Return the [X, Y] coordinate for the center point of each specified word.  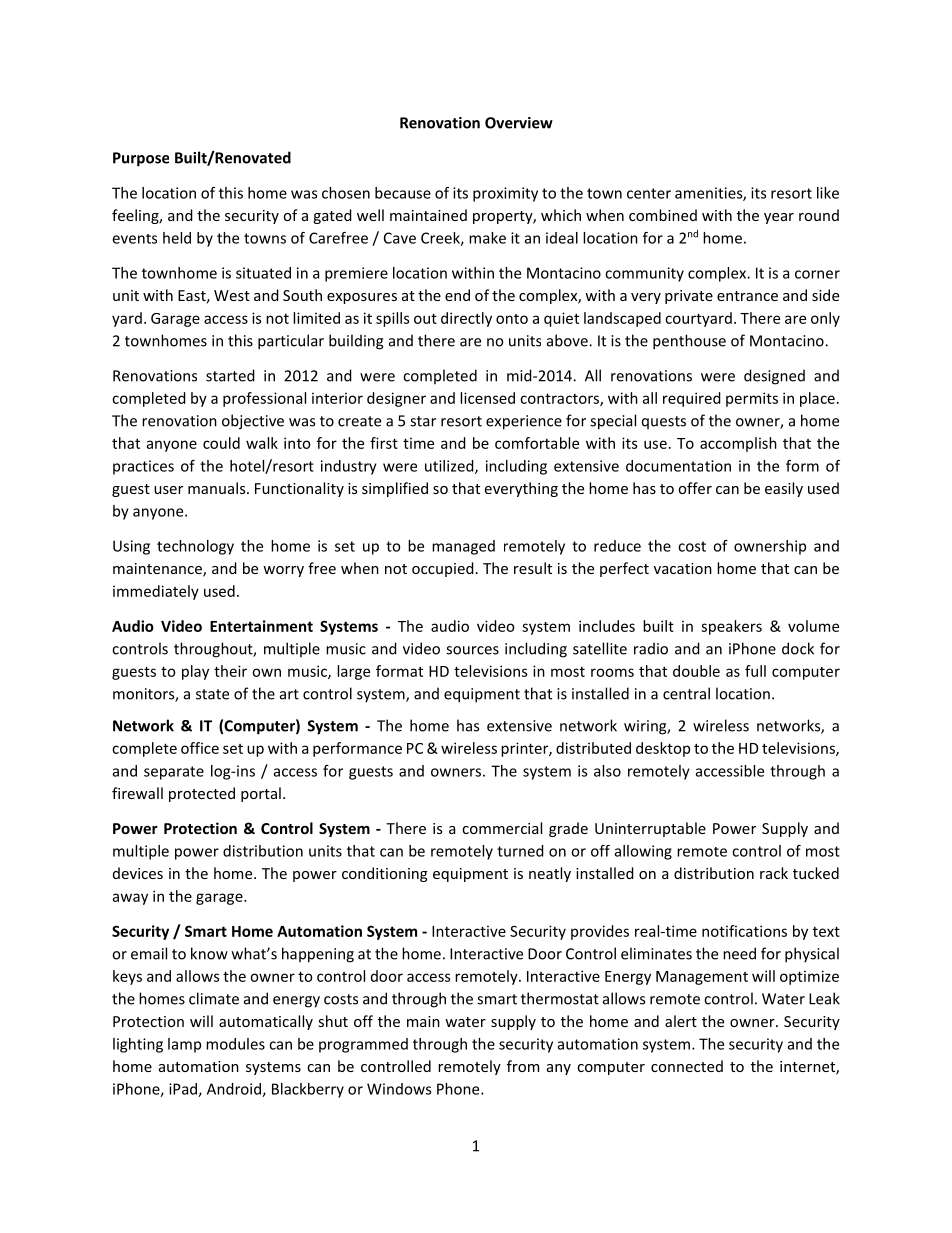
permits [752, 399]
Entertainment [261, 626]
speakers [731, 627]
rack [774, 873]
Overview [519, 123]
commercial [502, 828]
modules [235, 1044]
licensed [487, 398]
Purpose [141, 159]
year [779, 218]
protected [202, 794]
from [523, 1066]
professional [264, 399]
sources [472, 650]
